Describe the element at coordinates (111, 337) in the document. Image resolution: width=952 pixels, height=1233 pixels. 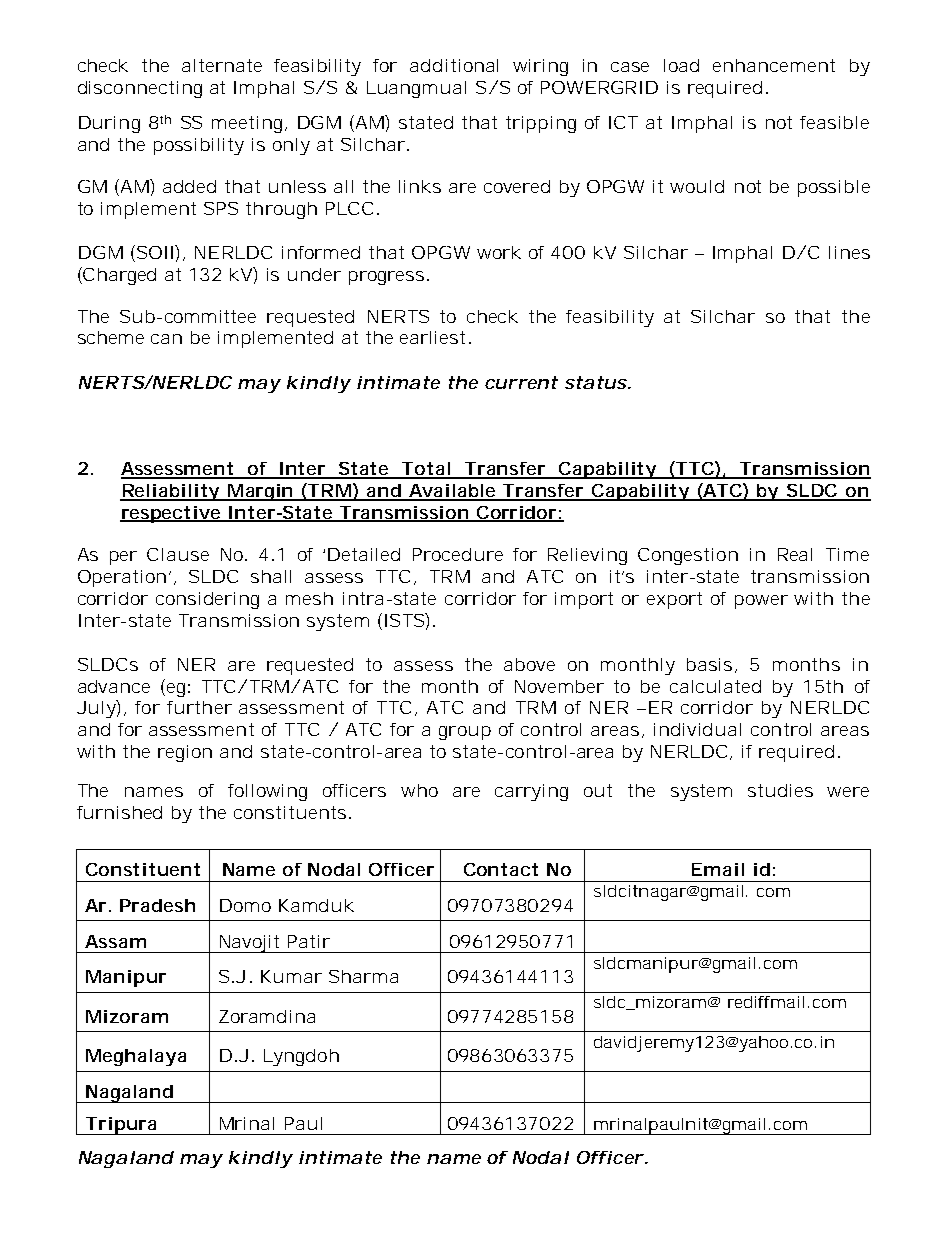
I see `scheme` at that location.
